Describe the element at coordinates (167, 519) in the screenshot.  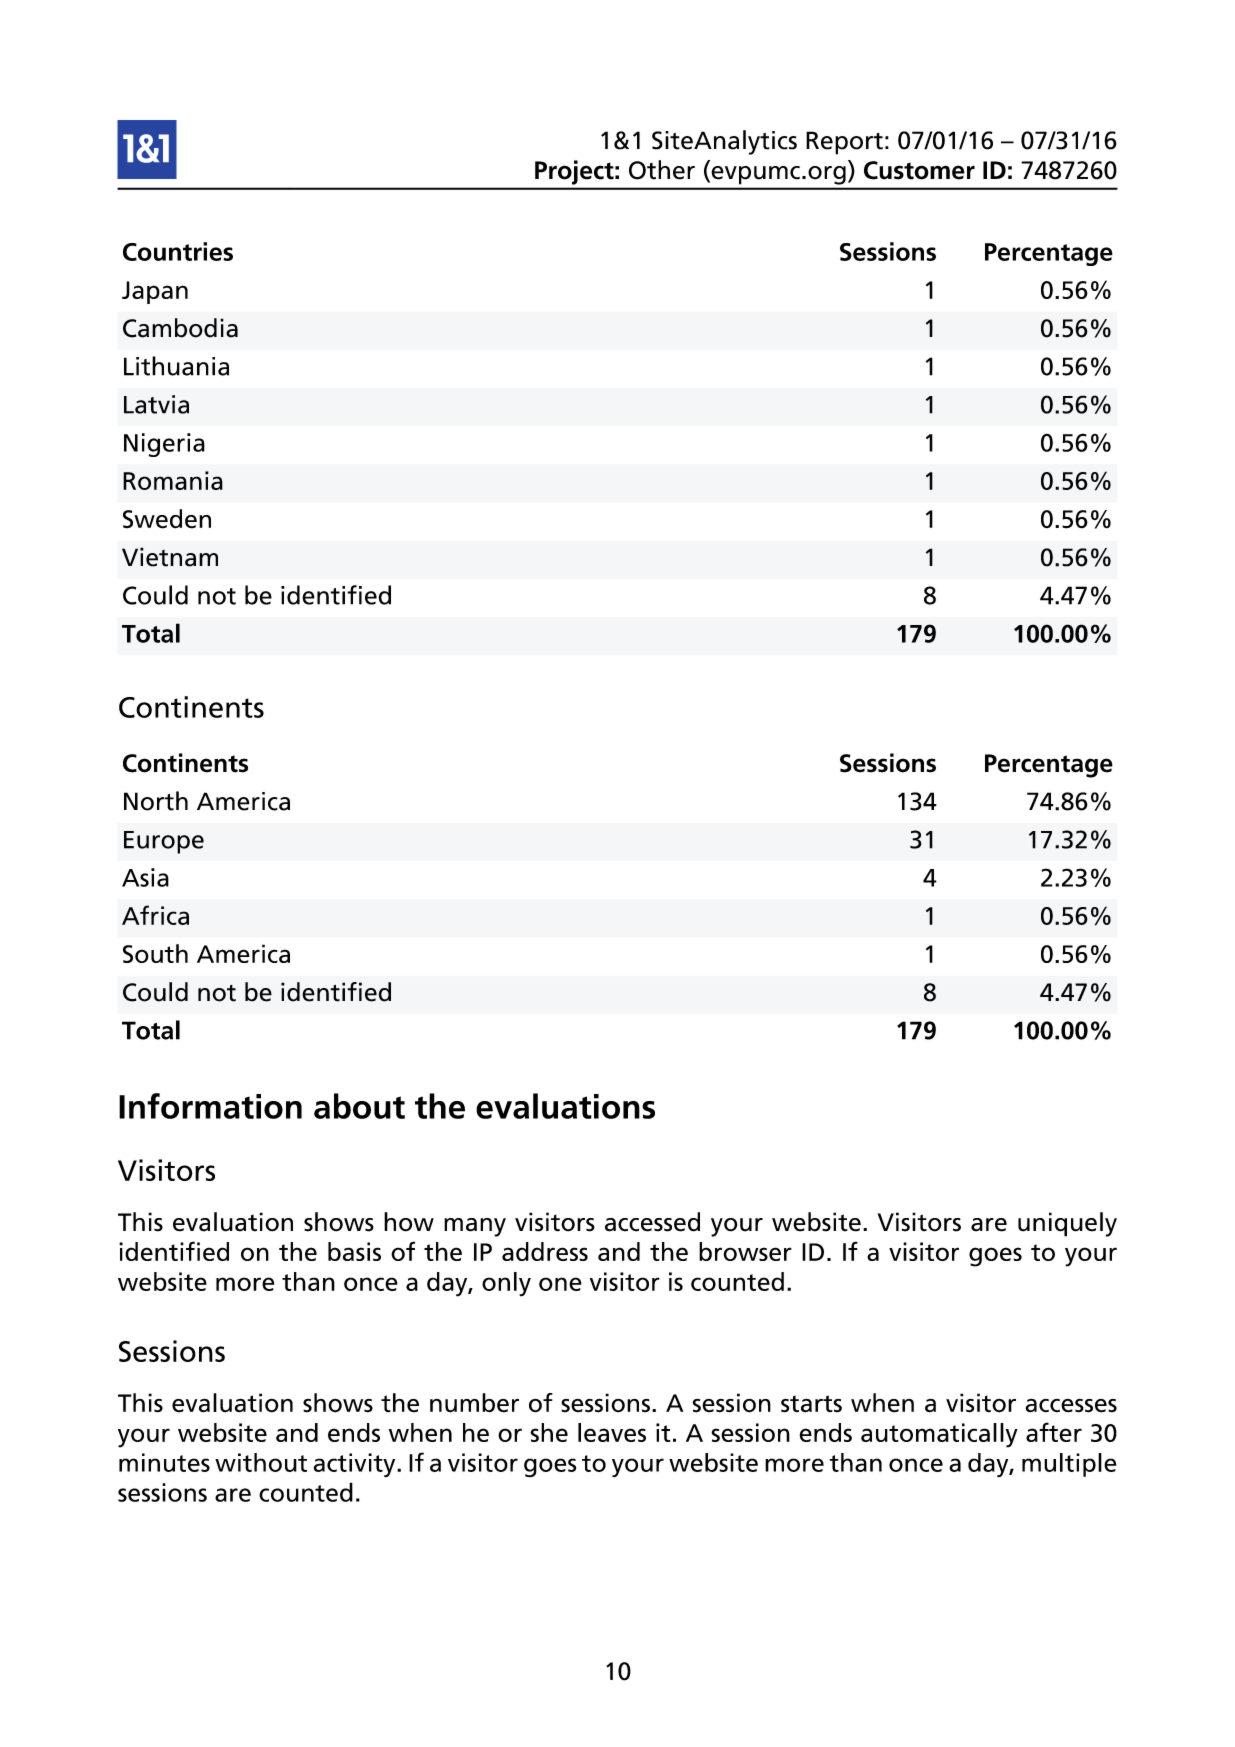
I see `Sweden` at that location.
